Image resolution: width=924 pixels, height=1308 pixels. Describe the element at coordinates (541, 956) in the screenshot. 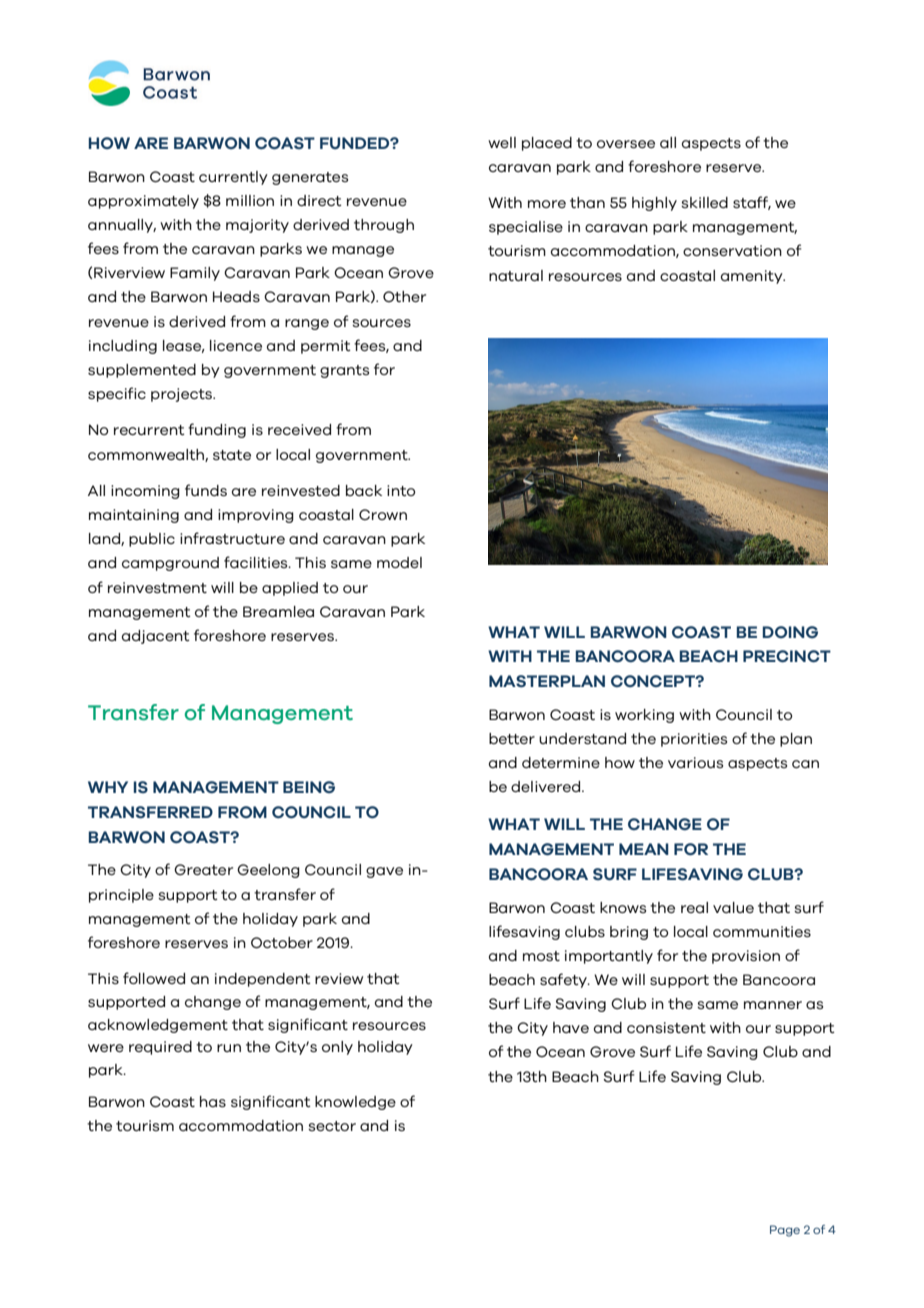

I see `most` at that location.
